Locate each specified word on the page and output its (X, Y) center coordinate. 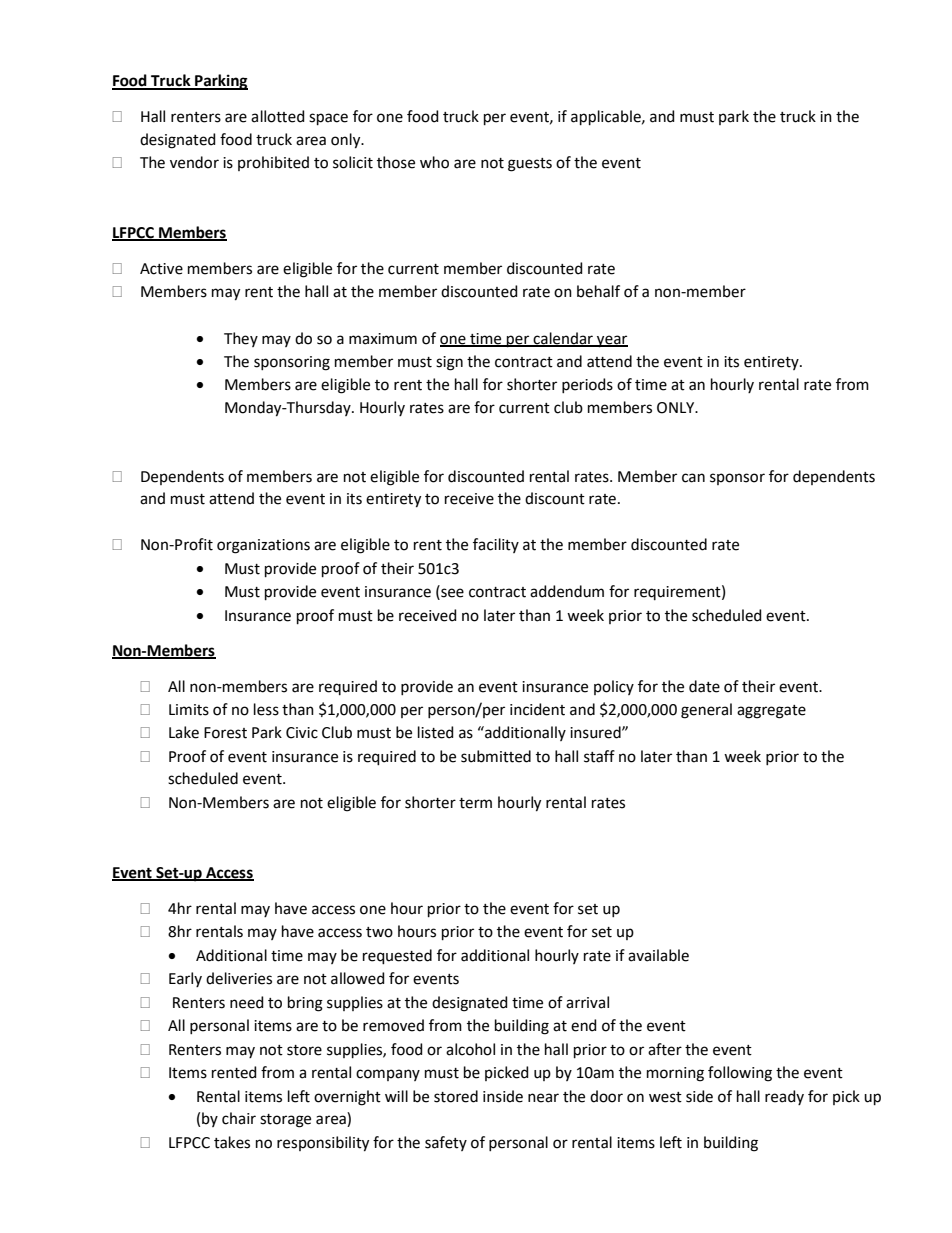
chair (239, 1118)
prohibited (273, 163)
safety (446, 1143)
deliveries (239, 978)
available (658, 955)
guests (530, 165)
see (451, 593)
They (241, 339)
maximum (383, 339)
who (434, 162)
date (704, 686)
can (693, 478)
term (475, 803)
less (266, 709)
